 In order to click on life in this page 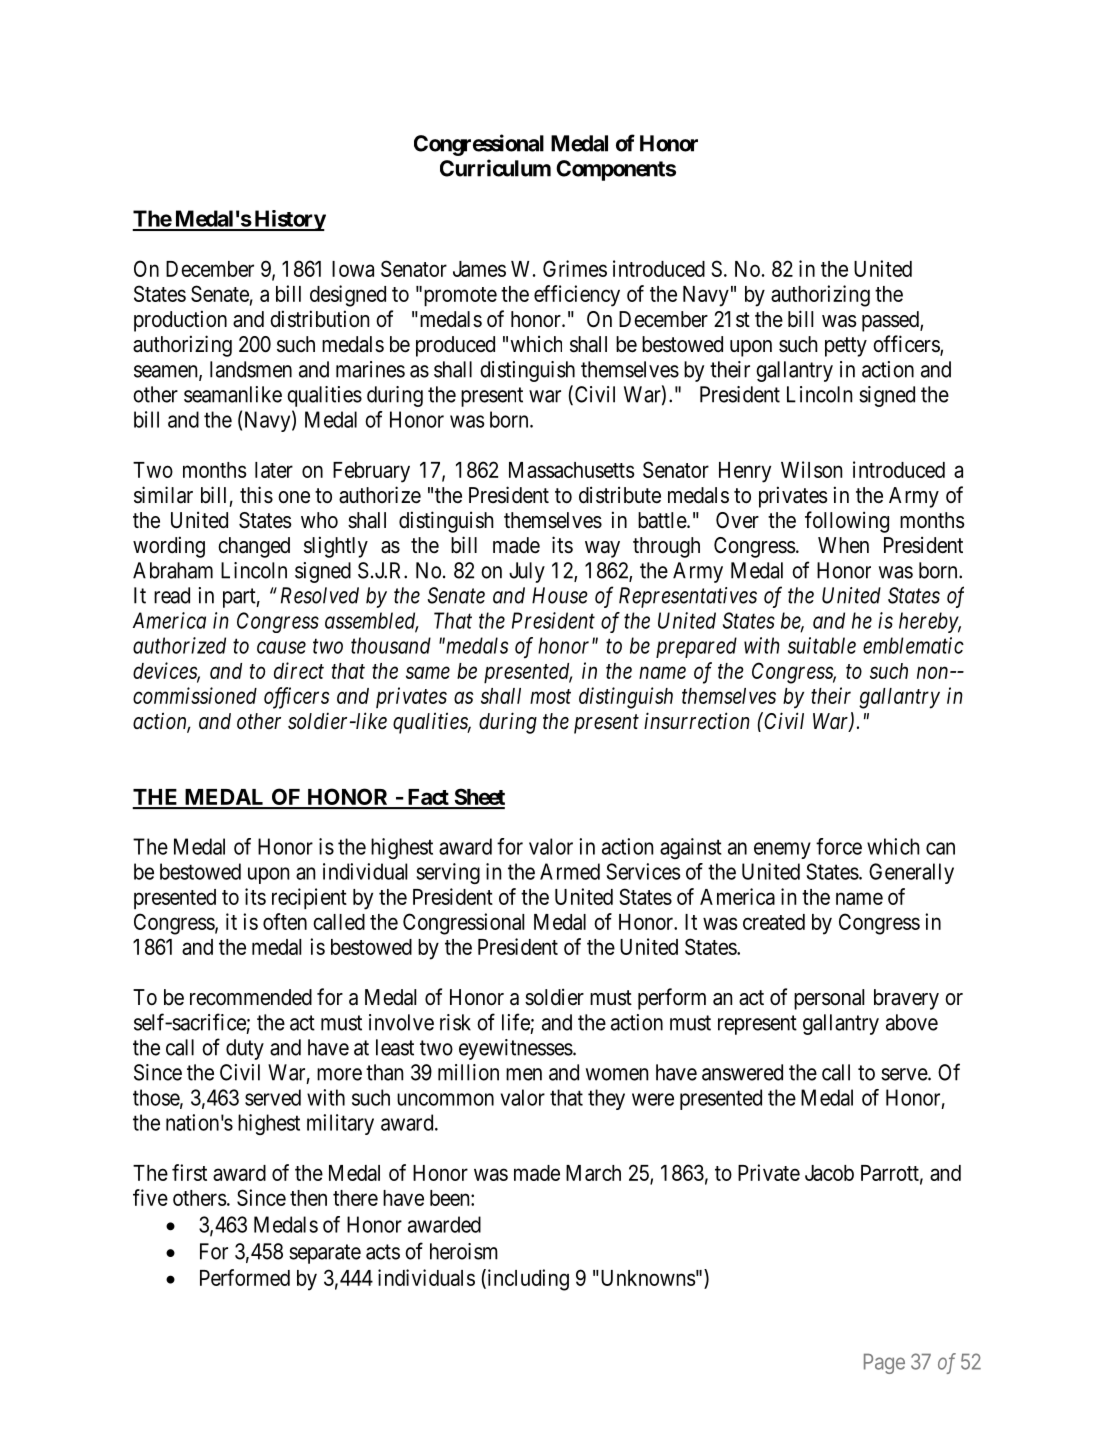, I will do `click(516, 1022)`.
